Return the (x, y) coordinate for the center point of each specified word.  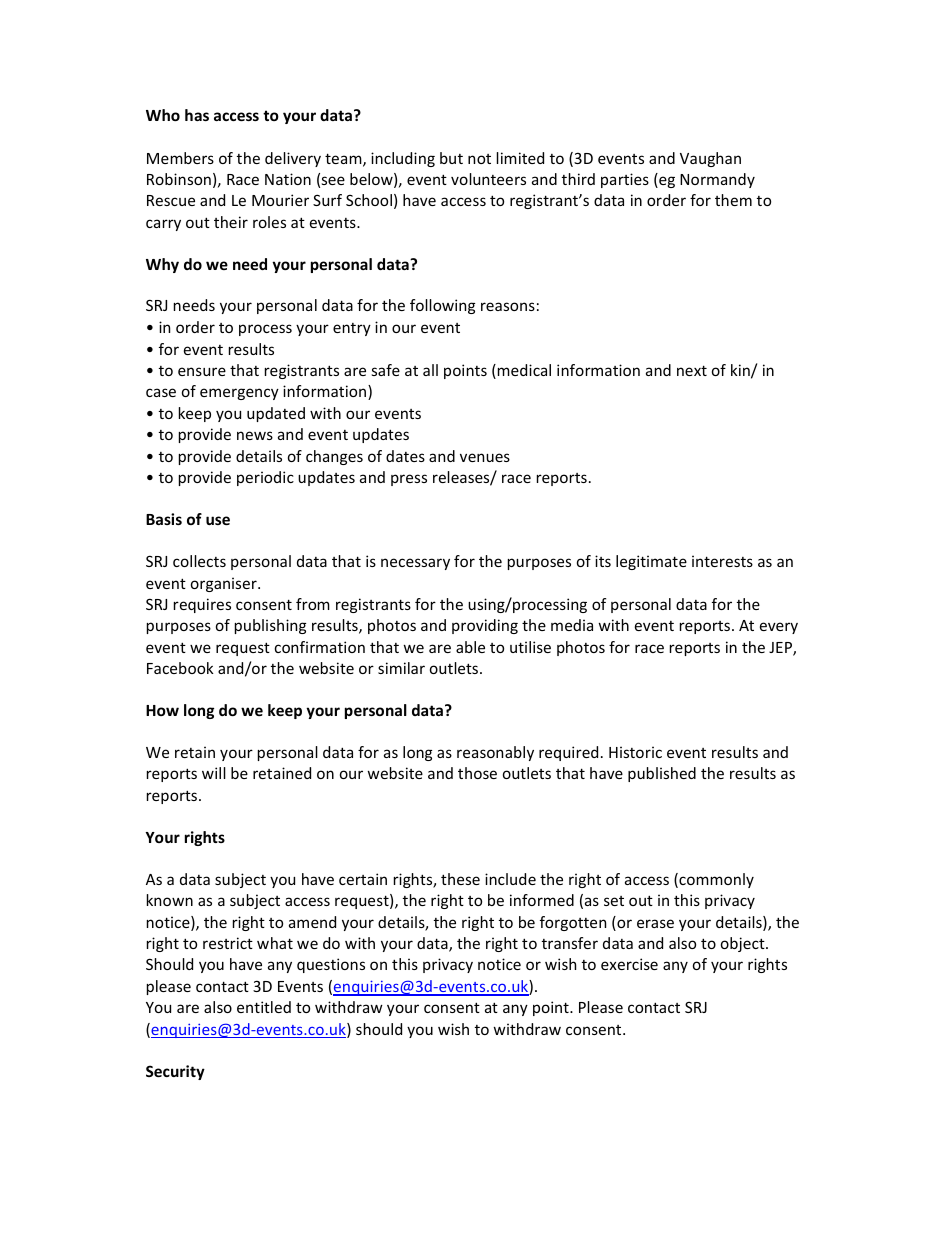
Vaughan (710, 159)
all (430, 370)
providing (485, 626)
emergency (239, 394)
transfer (570, 943)
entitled (264, 1007)
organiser (225, 584)
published (662, 774)
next (692, 370)
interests (722, 561)
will (214, 773)
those (477, 773)
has (197, 115)
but (451, 158)
